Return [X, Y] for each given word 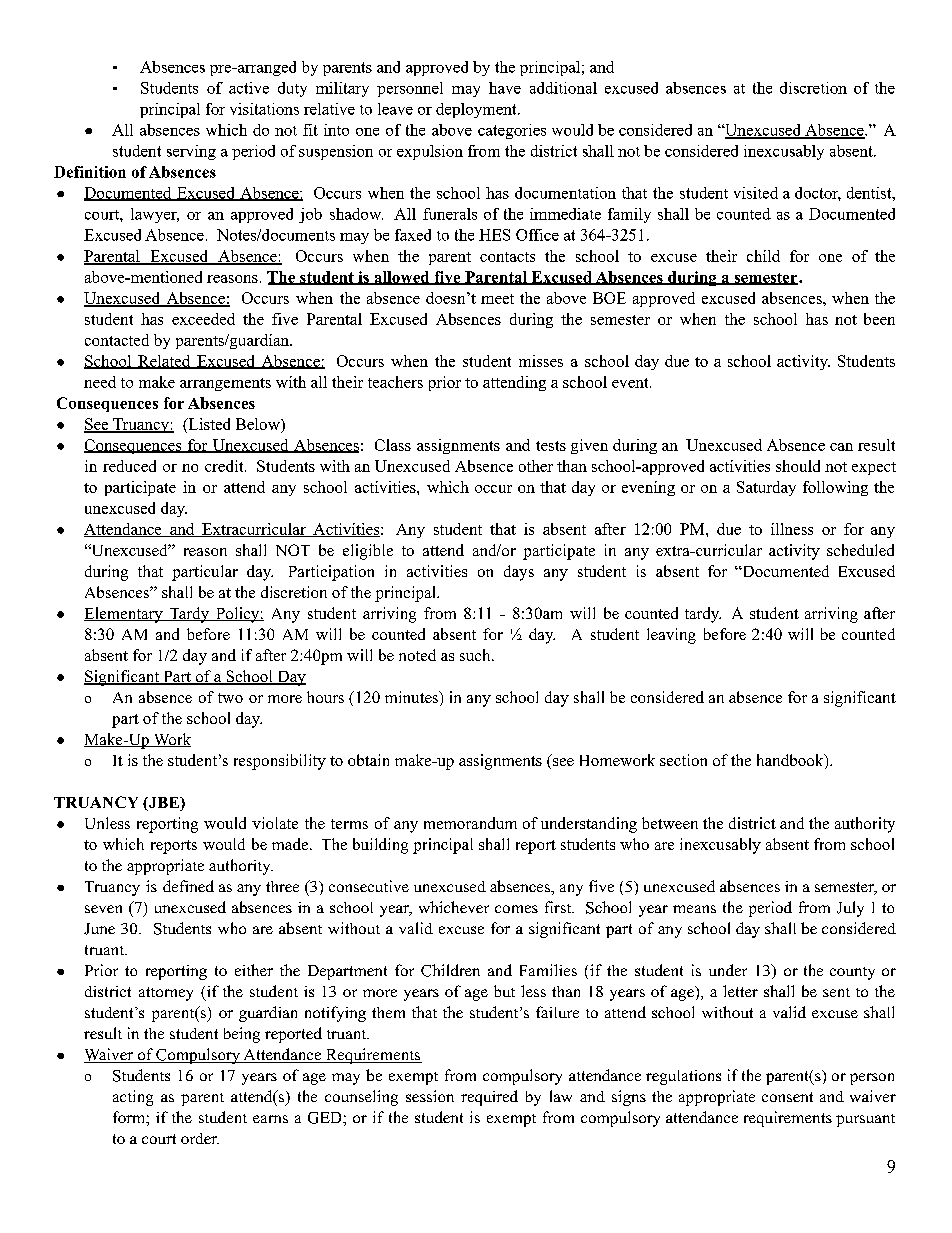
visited [756, 193]
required [489, 1098]
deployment [477, 110]
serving [191, 152]
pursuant [865, 1120]
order [200, 1138]
